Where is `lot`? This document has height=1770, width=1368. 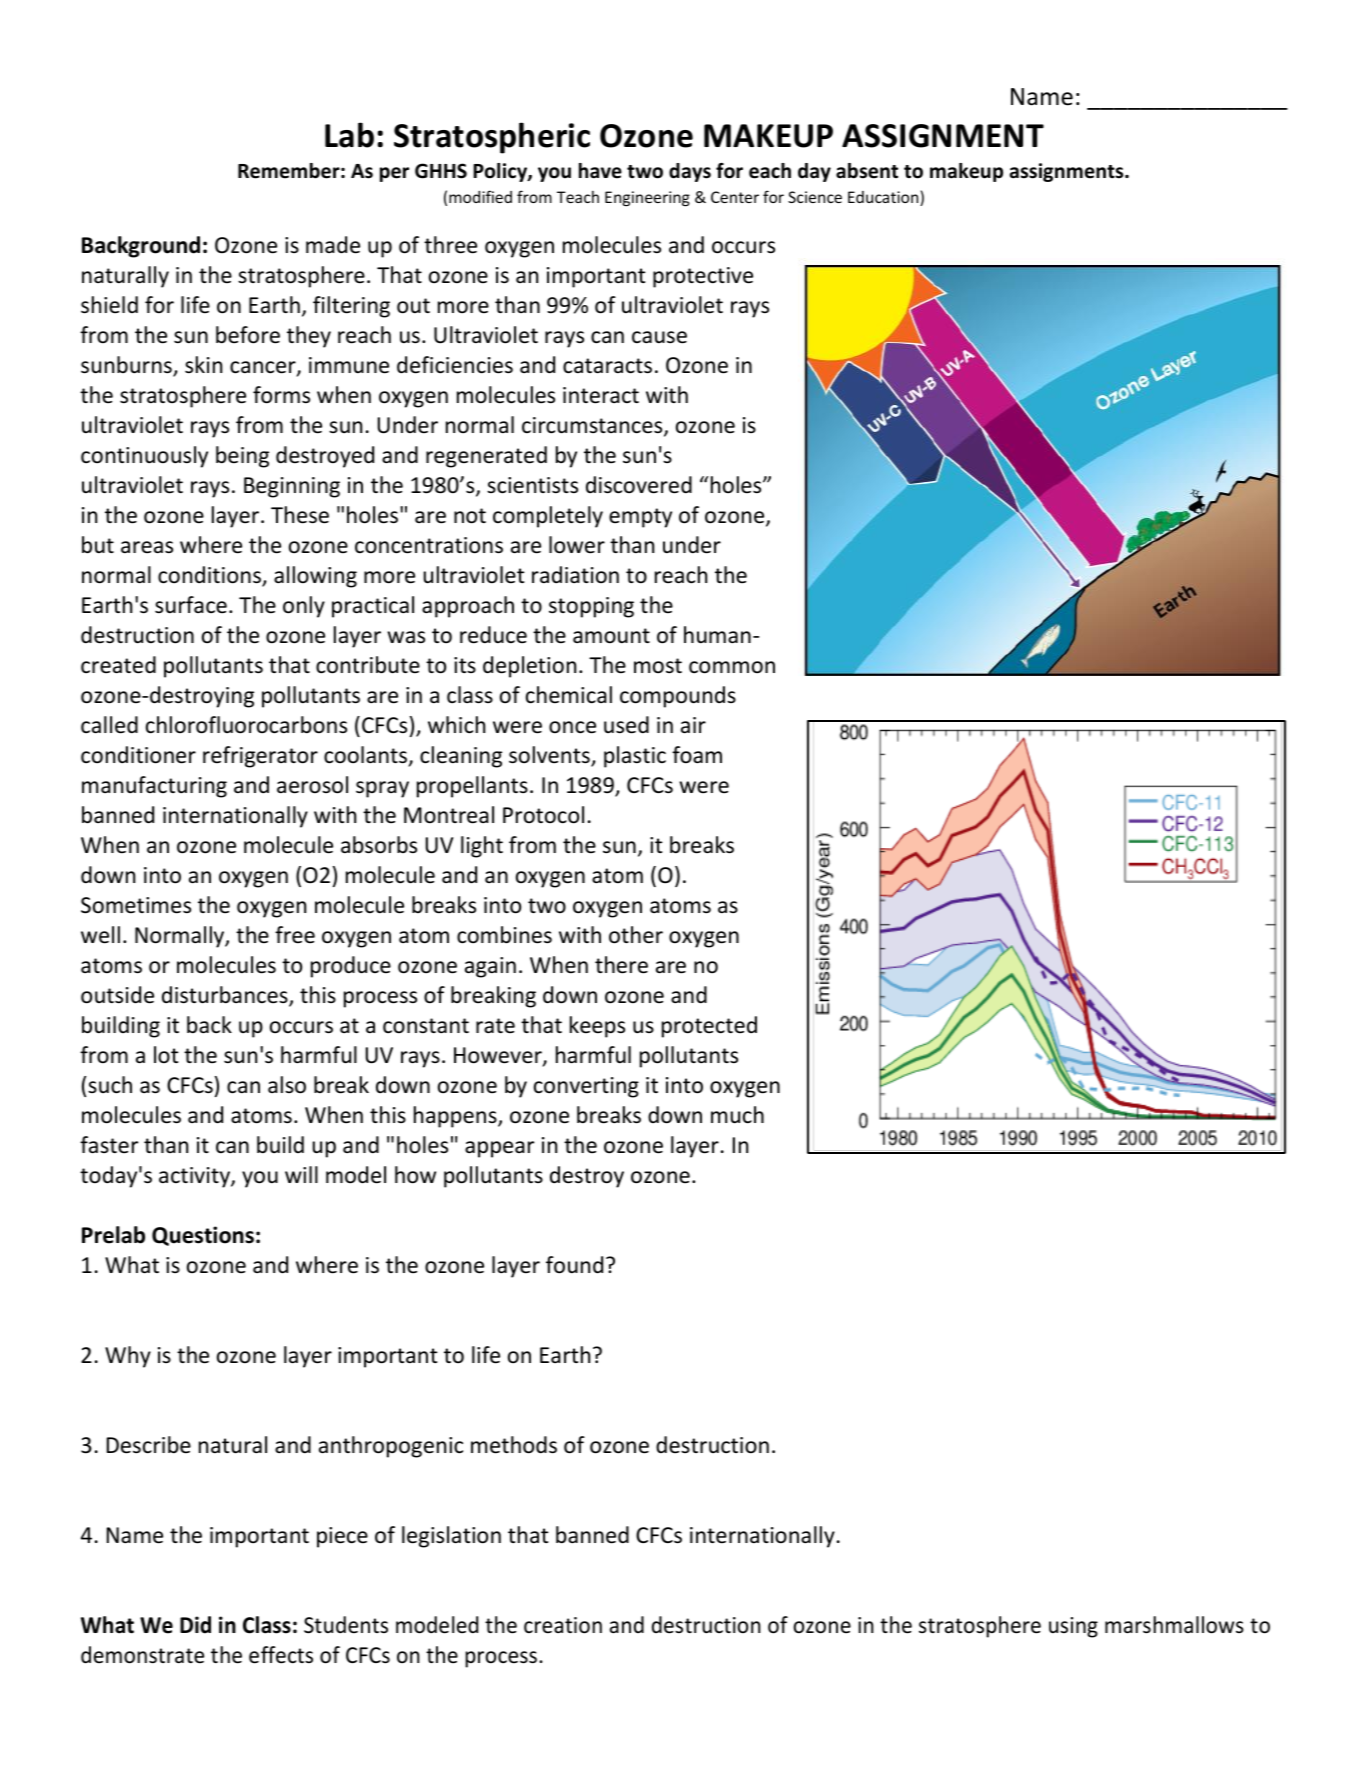
lot is located at coordinates (166, 1055).
